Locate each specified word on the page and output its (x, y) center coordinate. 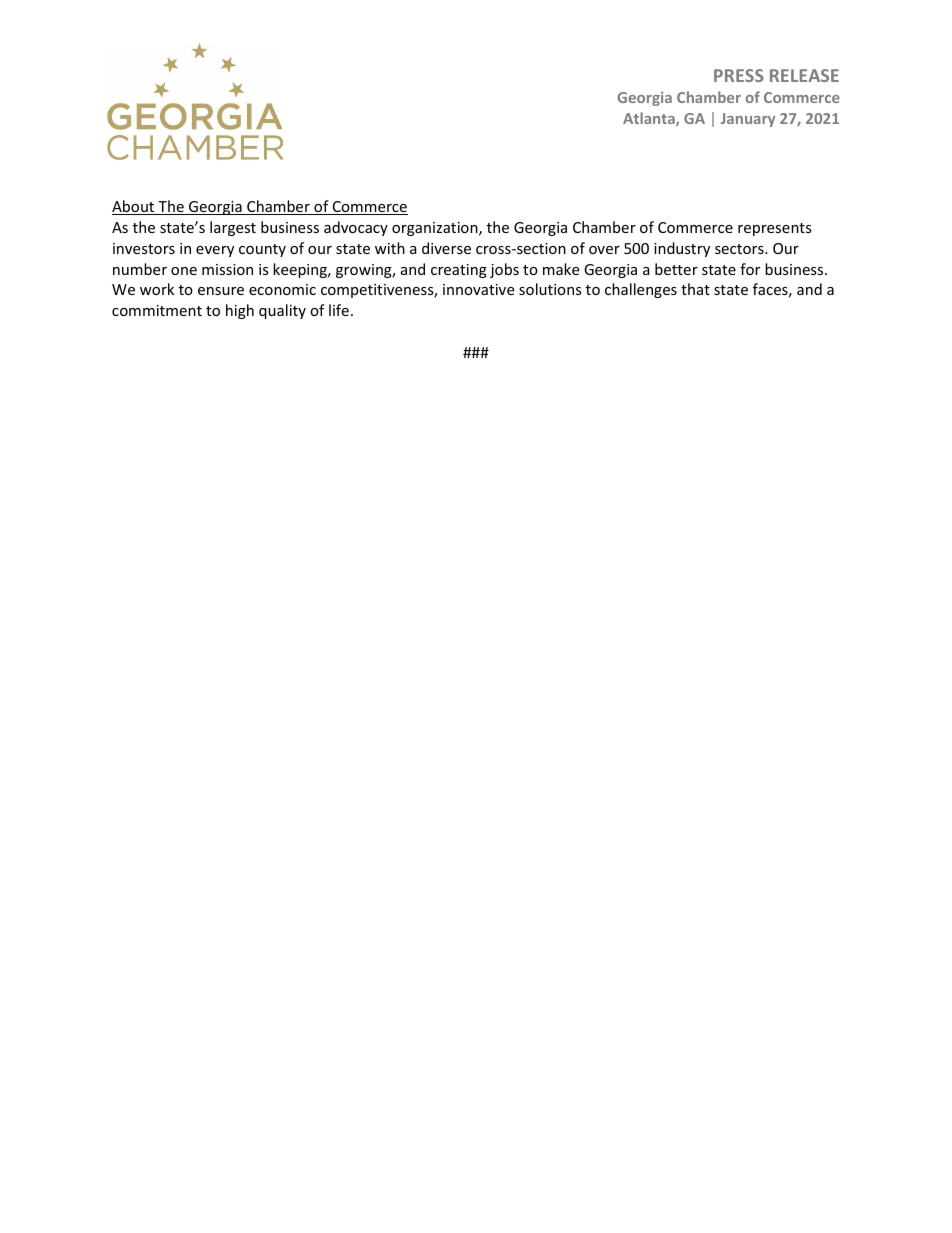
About (134, 207)
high (240, 311)
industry (682, 249)
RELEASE (804, 75)
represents (775, 229)
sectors (740, 249)
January (748, 120)
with (390, 248)
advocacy (356, 228)
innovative (478, 289)
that (695, 289)
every (215, 251)
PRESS (739, 75)
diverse (446, 248)
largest (233, 228)
